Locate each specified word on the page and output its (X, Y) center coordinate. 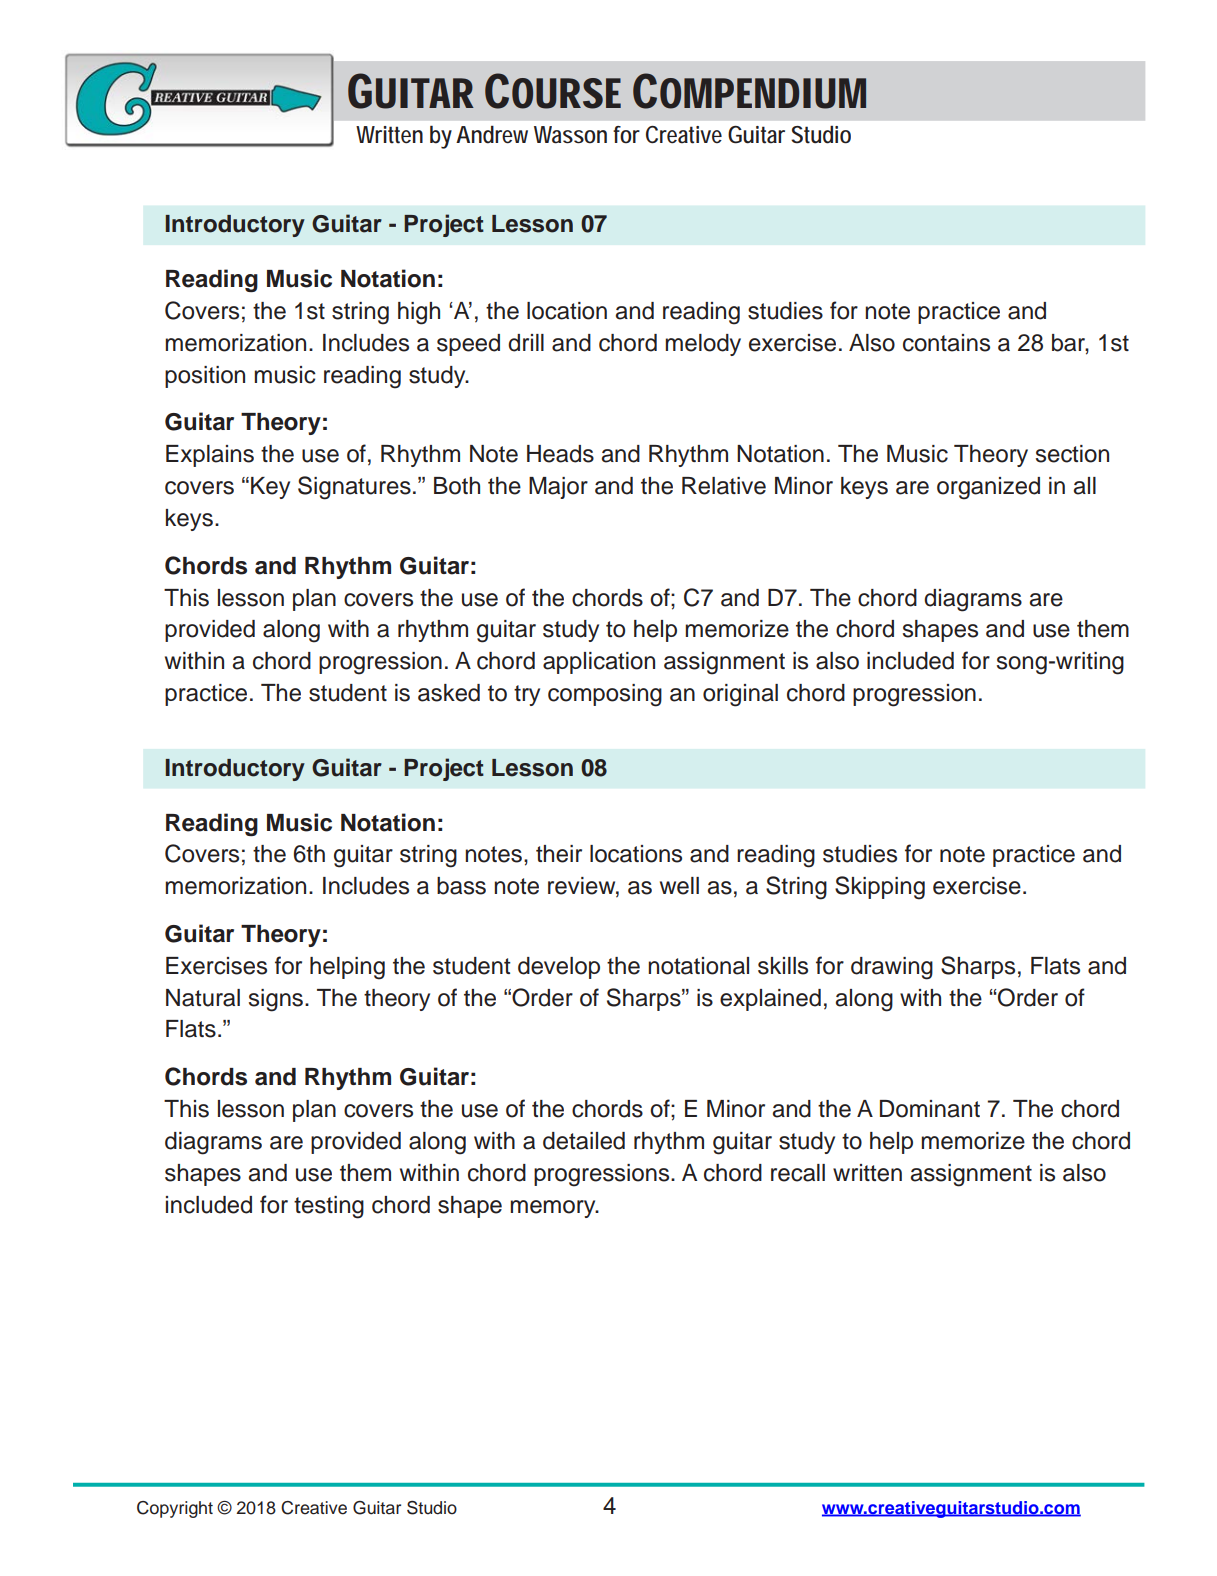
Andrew (492, 135)
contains (946, 343)
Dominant (930, 1109)
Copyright (175, 1509)
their (559, 854)
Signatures (354, 488)
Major (558, 488)
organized (988, 488)
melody (703, 345)
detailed (584, 1141)
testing (329, 1207)
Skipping (880, 888)
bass (461, 886)
